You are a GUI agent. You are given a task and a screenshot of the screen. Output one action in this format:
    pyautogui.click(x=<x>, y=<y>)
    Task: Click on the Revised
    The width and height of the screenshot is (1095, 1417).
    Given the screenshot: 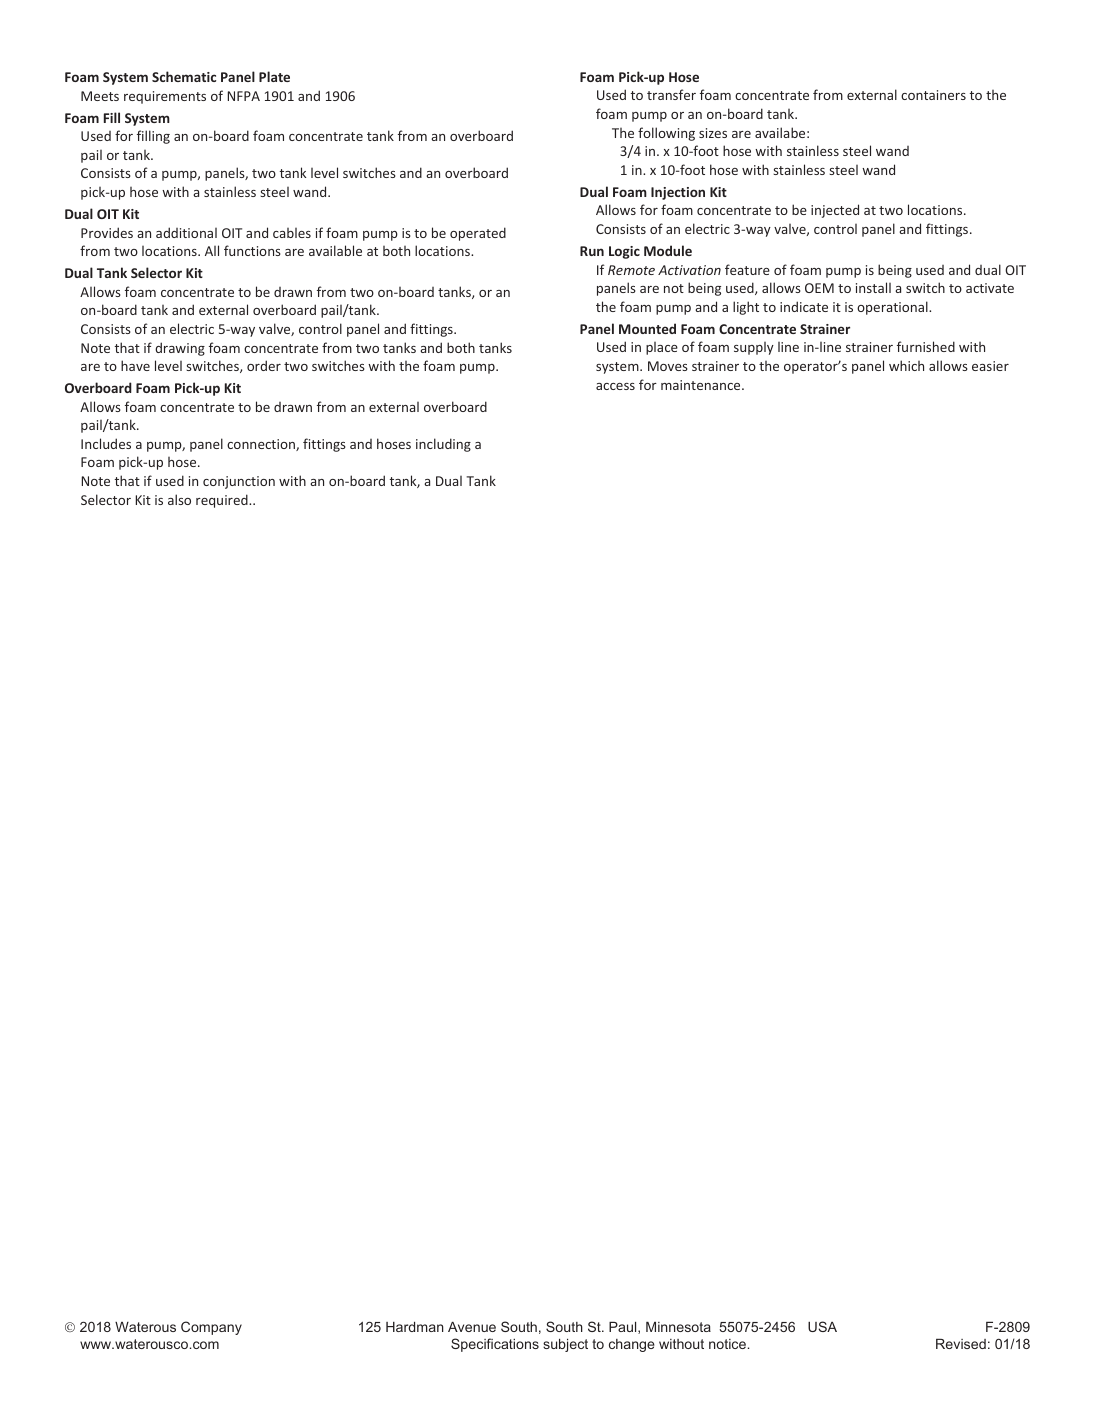 What is the action you would take?
    pyautogui.click(x=961, y=1343)
